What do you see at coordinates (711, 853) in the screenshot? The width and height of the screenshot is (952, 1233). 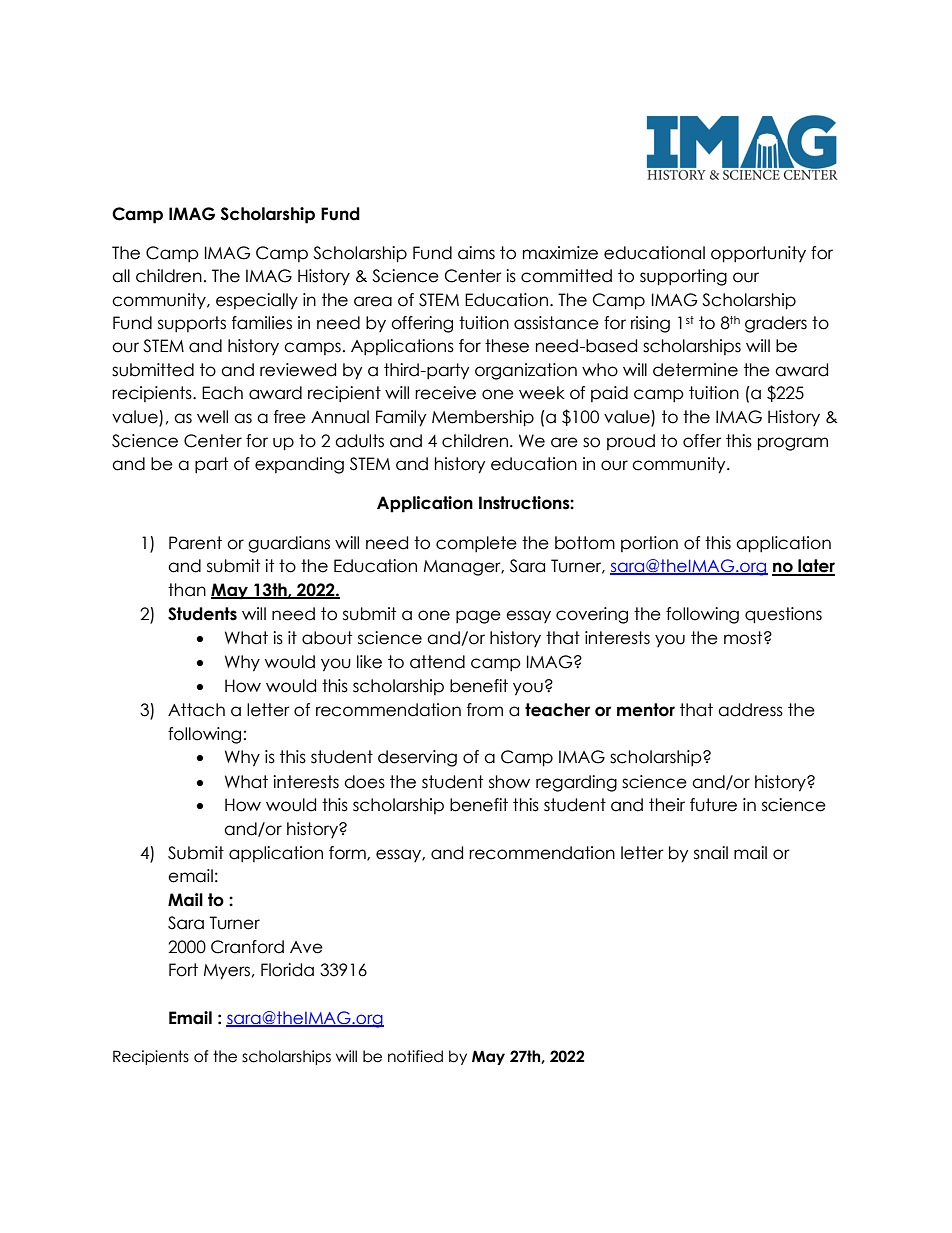 I see `snail` at bounding box center [711, 853].
